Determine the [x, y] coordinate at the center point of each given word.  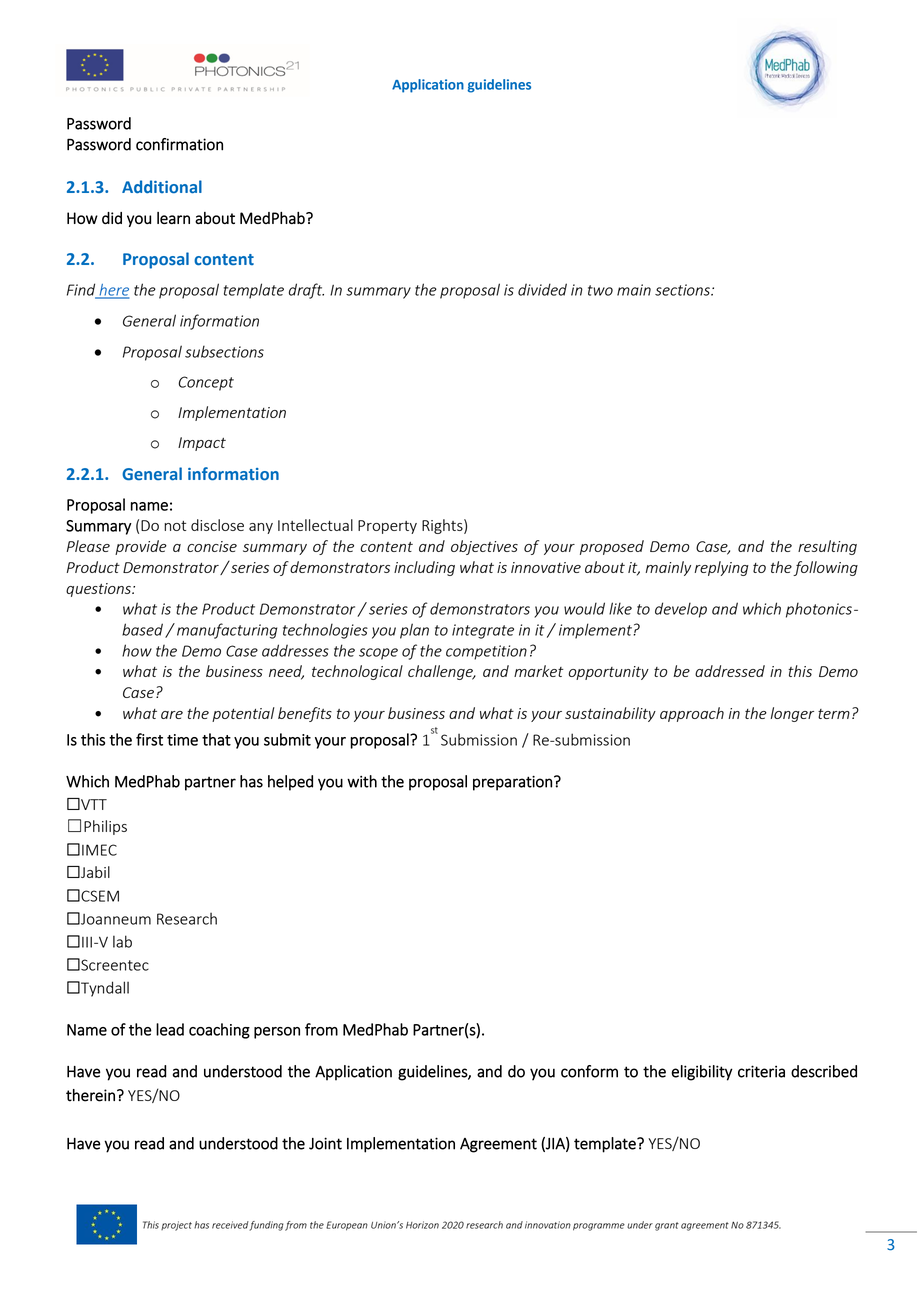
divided [542, 289]
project [176, 1226]
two [600, 290]
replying [721, 568]
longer [792, 714]
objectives [484, 547]
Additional [162, 186]
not [175, 526]
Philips [105, 827]
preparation [512, 783]
